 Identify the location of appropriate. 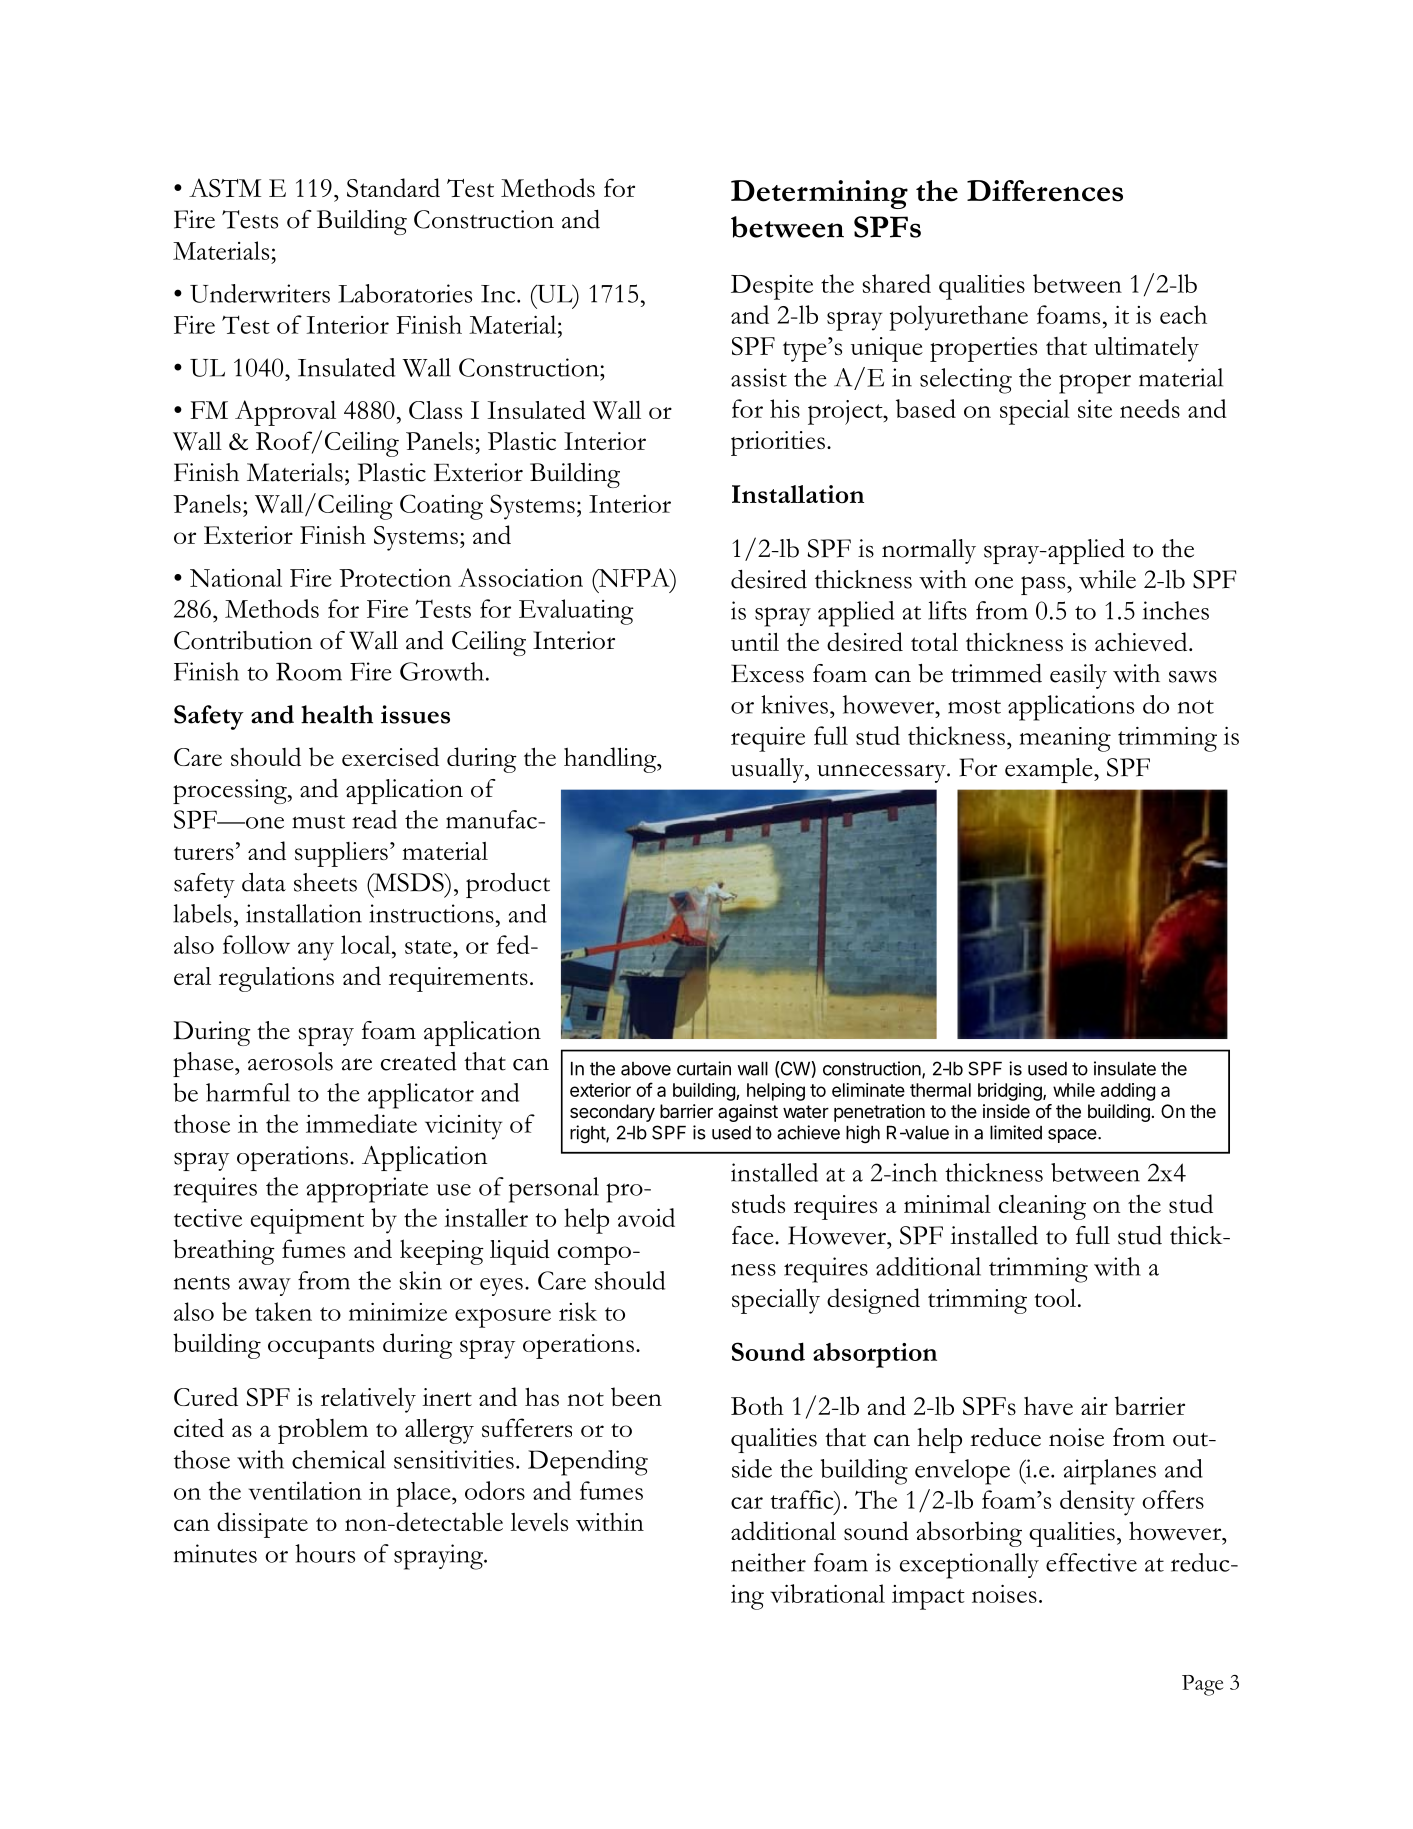
(367, 1190).
